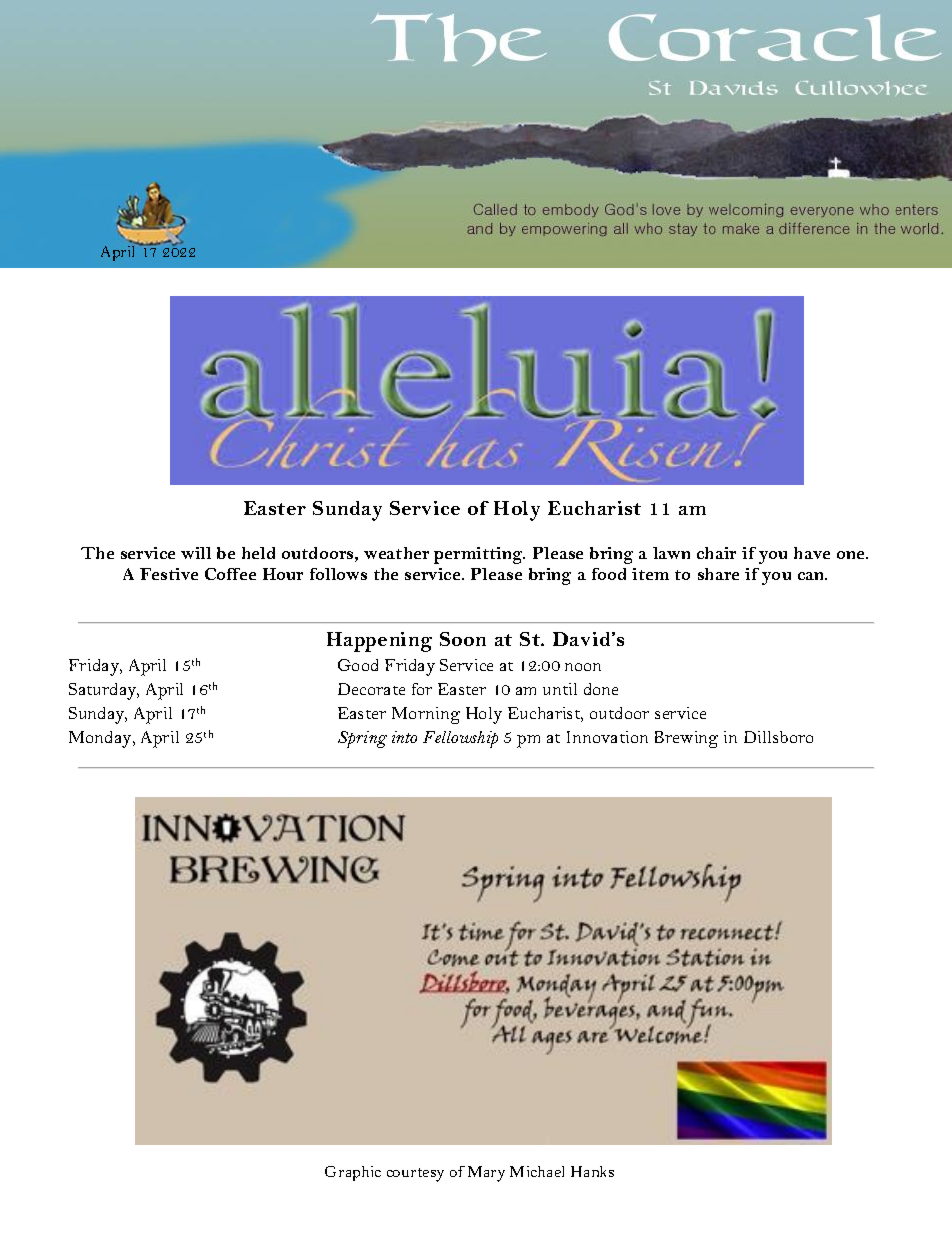 Image resolution: width=952 pixels, height=1233 pixels. I want to click on Brewing, so click(686, 739).
